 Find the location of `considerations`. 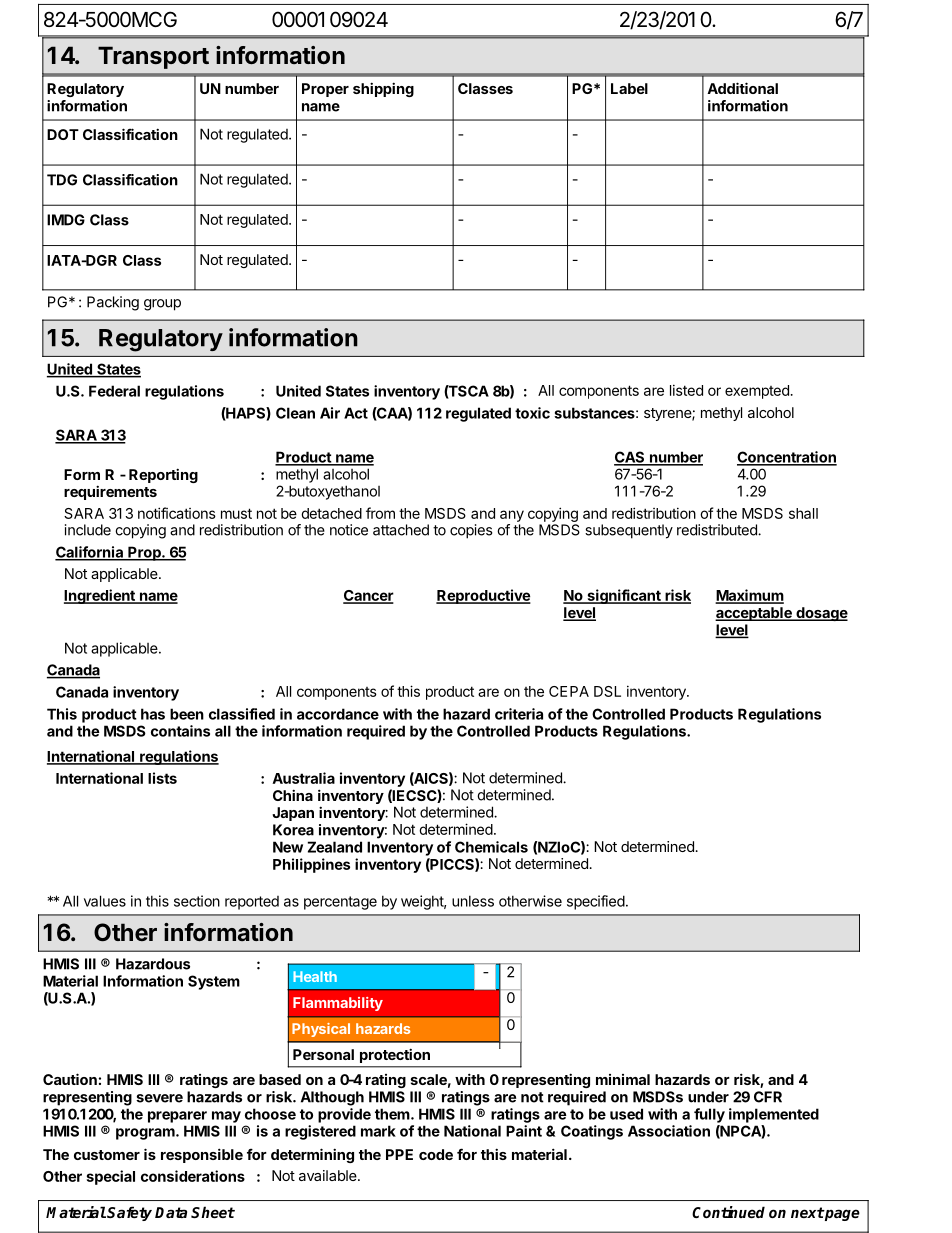

considerations is located at coordinates (193, 1176).
